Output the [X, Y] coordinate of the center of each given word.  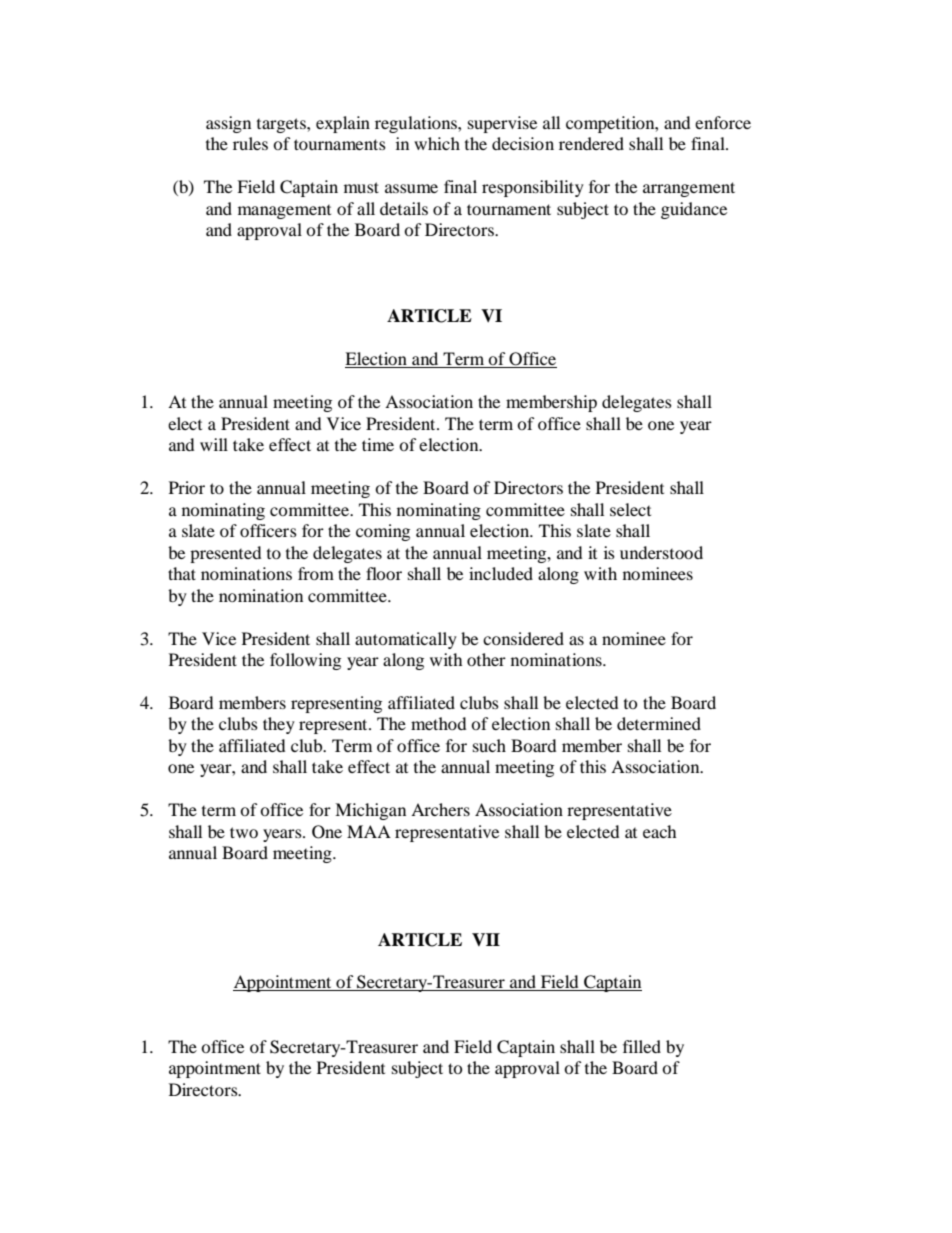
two [244, 832]
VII [486, 939]
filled [642, 1046]
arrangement [689, 189]
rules [250, 143]
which [437, 143]
